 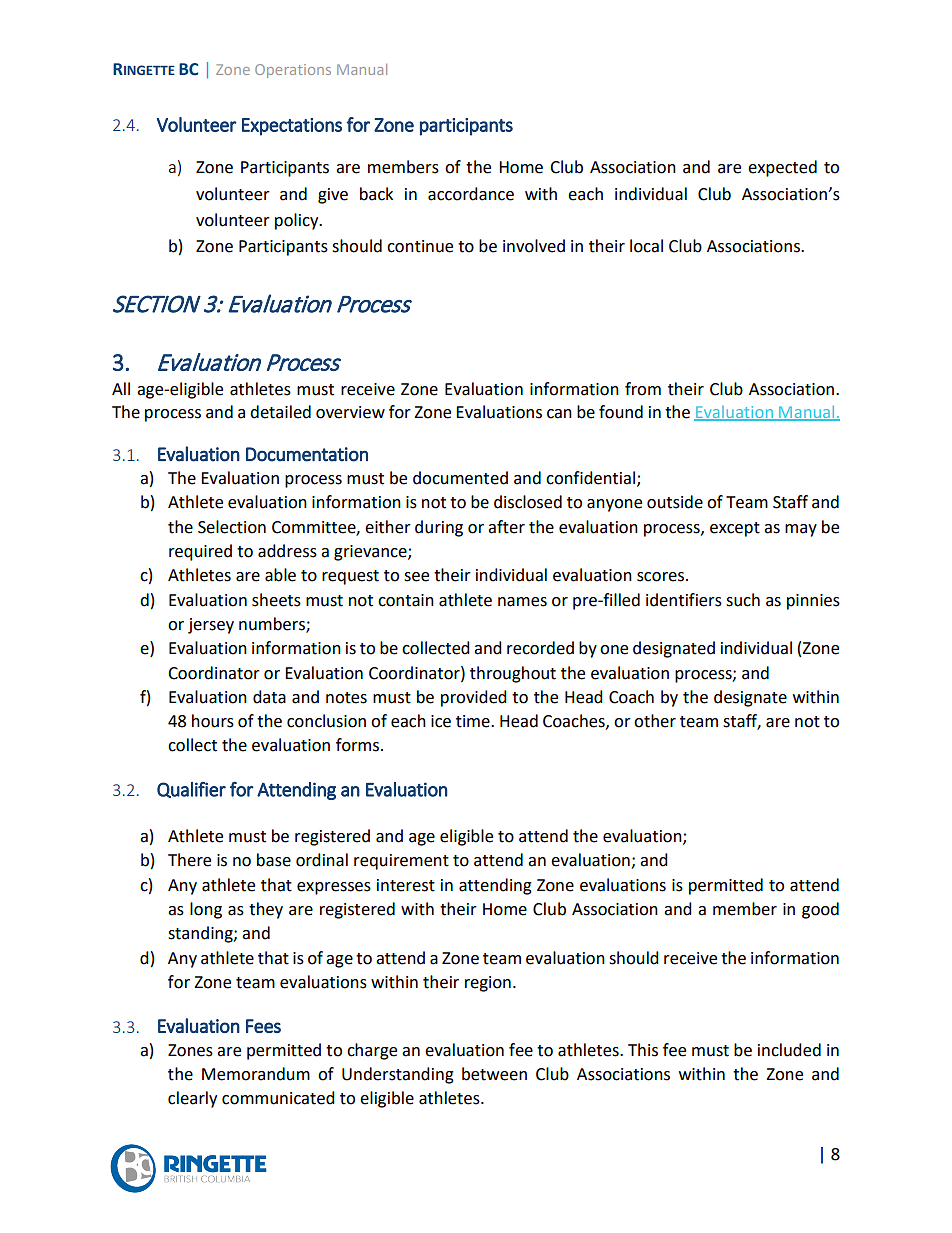 What do you see at coordinates (192, 1099) in the image?
I see `clearly` at bounding box center [192, 1099].
